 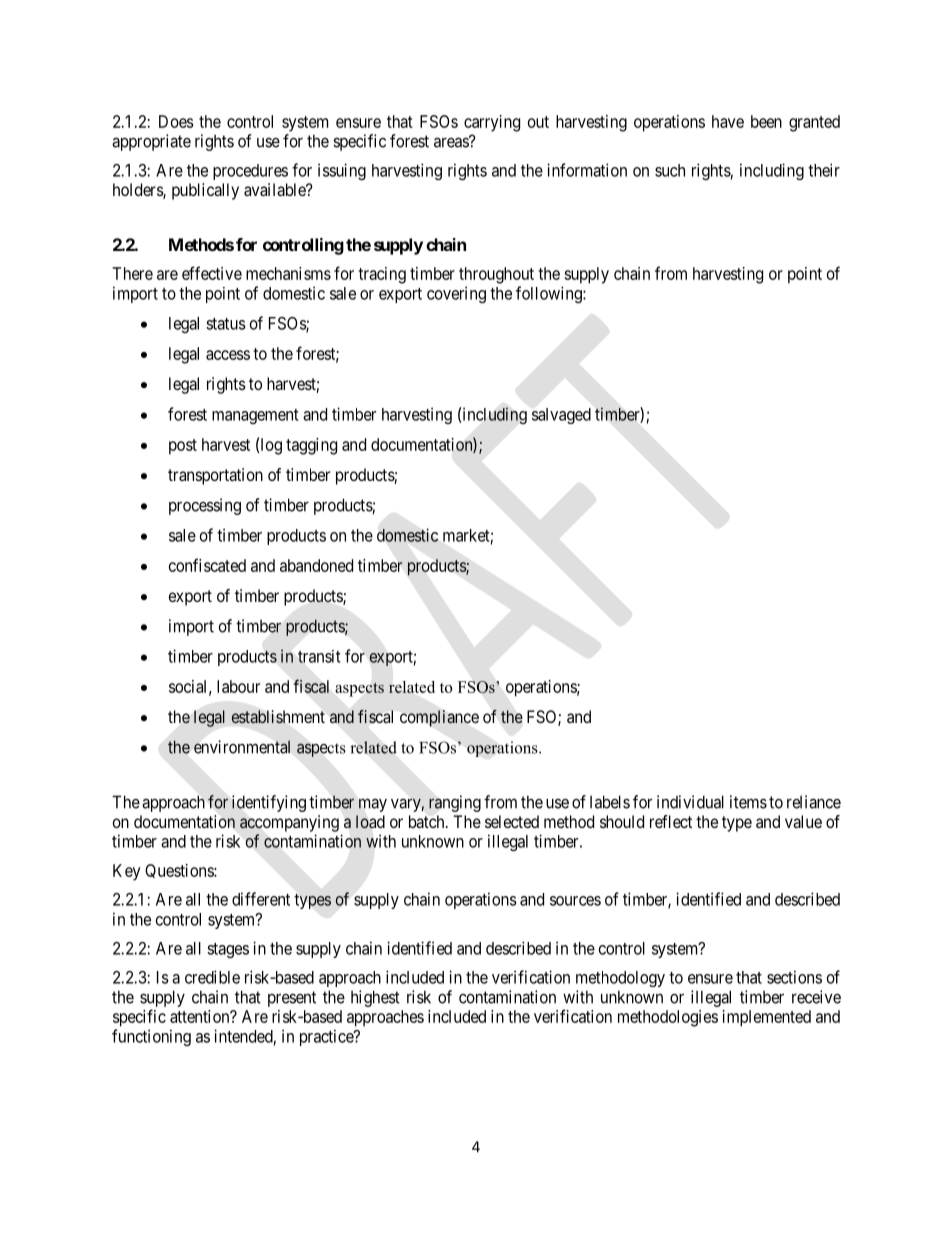 I want to click on following, so click(x=550, y=294).
